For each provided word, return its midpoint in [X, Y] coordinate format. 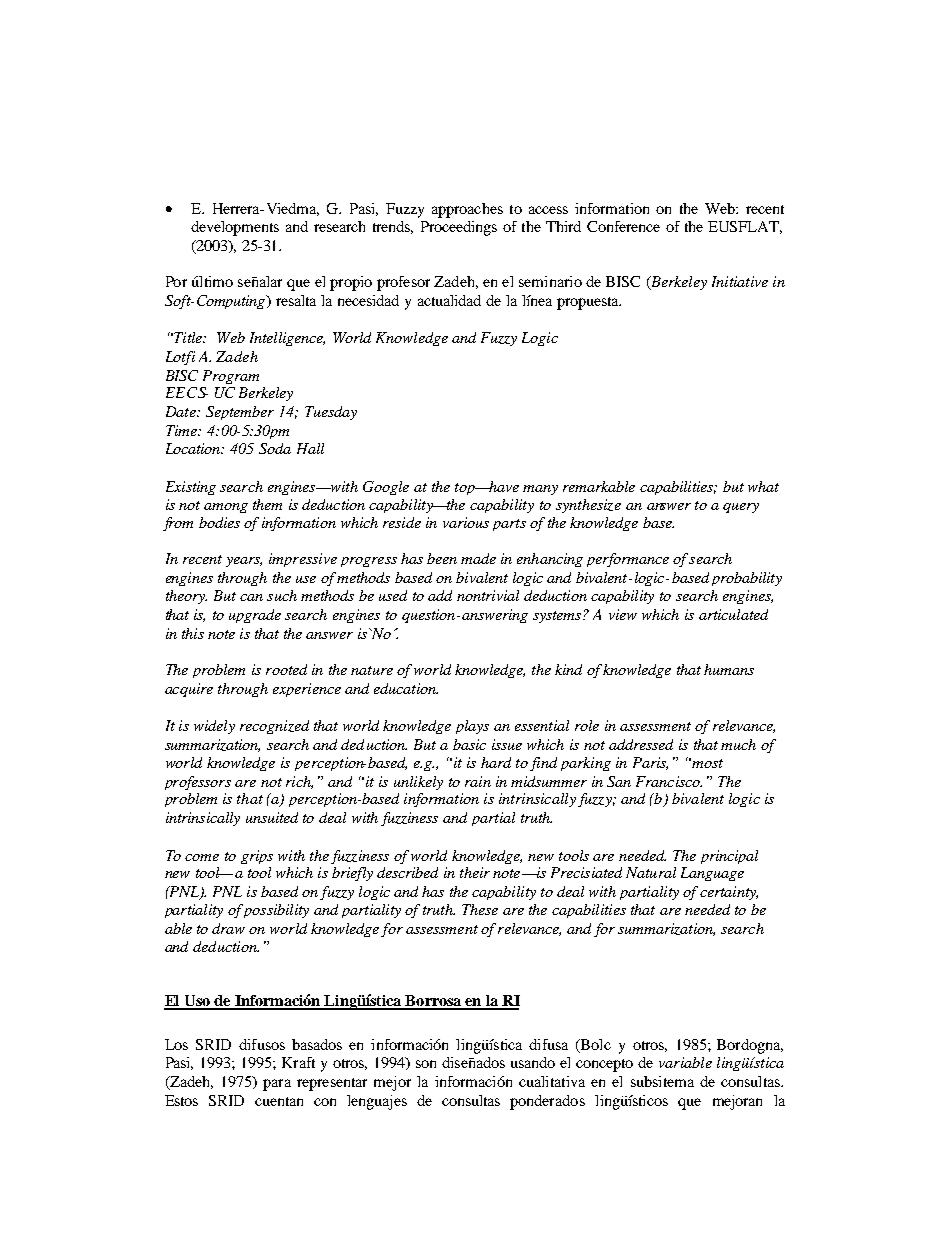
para [277, 1085]
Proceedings [459, 228]
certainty [729, 893]
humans [729, 669]
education [406, 688]
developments [235, 228]
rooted [286, 669]
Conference [623, 226]
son [426, 1064]
